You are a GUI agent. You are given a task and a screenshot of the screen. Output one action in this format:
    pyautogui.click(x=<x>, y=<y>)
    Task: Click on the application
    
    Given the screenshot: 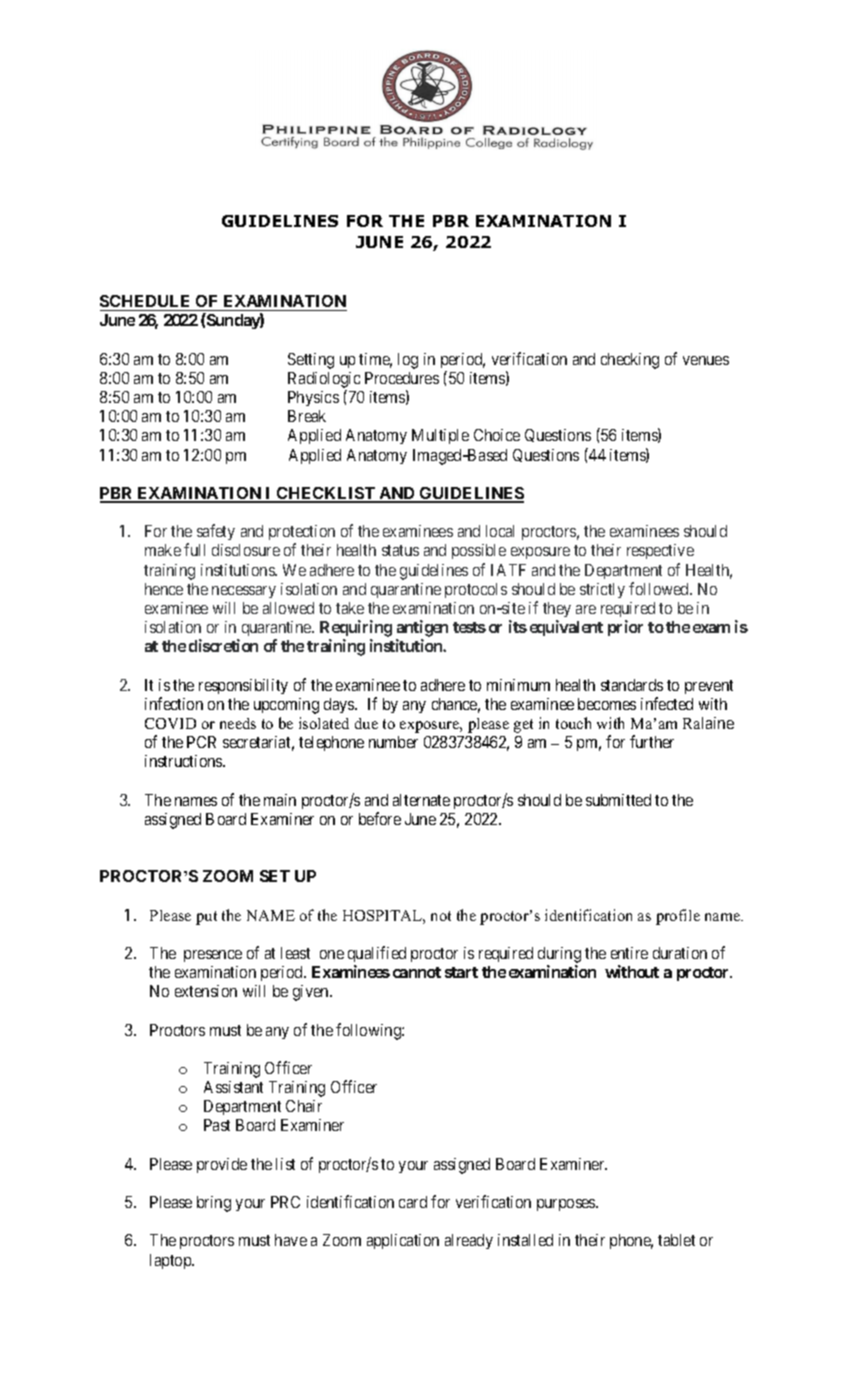 What is the action you would take?
    pyautogui.click(x=403, y=1241)
